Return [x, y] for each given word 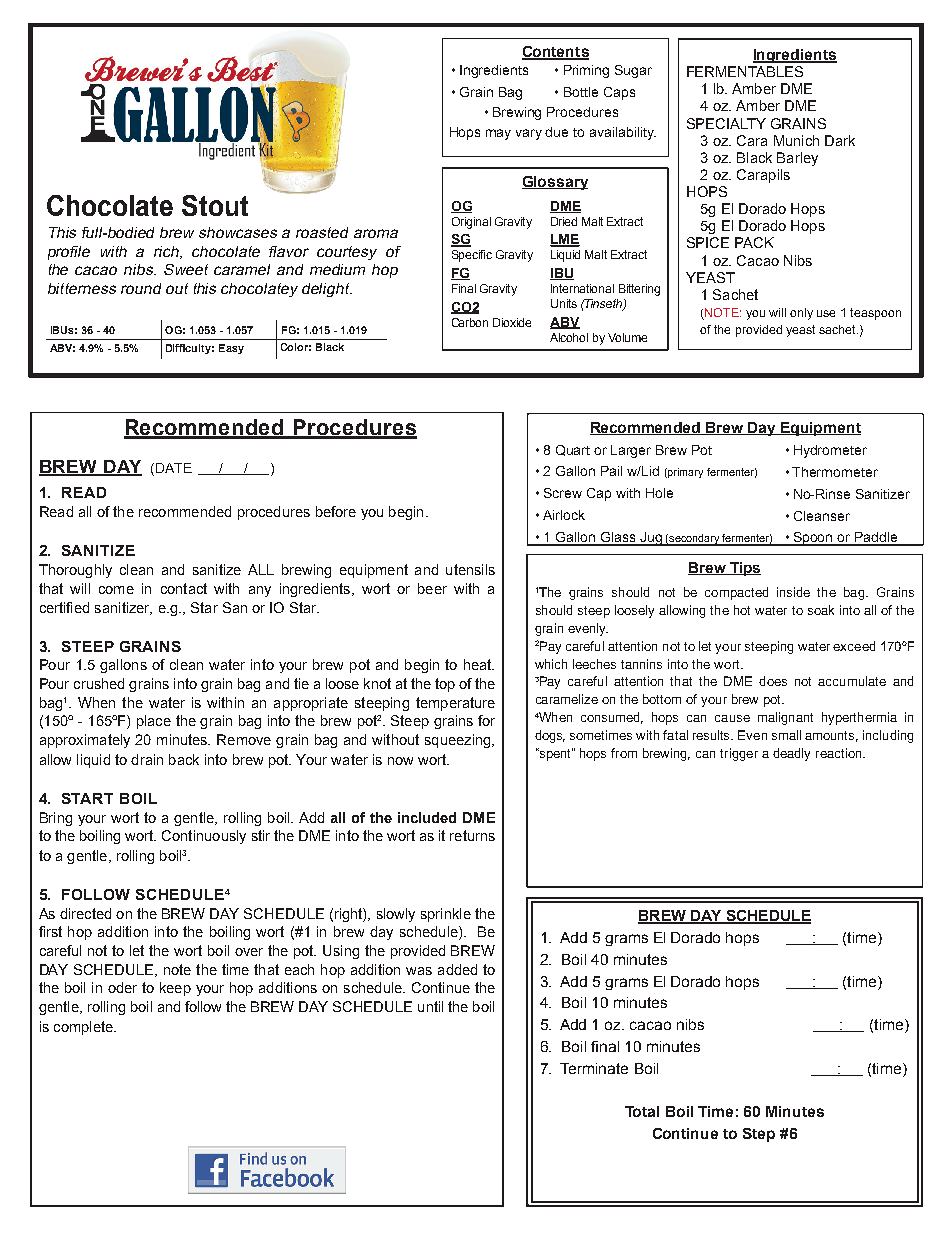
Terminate [594, 1068]
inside [793, 592]
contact [184, 588]
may [498, 134]
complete [84, 1028]
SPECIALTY [726, 123]
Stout [215, 205]
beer [432, 588]
